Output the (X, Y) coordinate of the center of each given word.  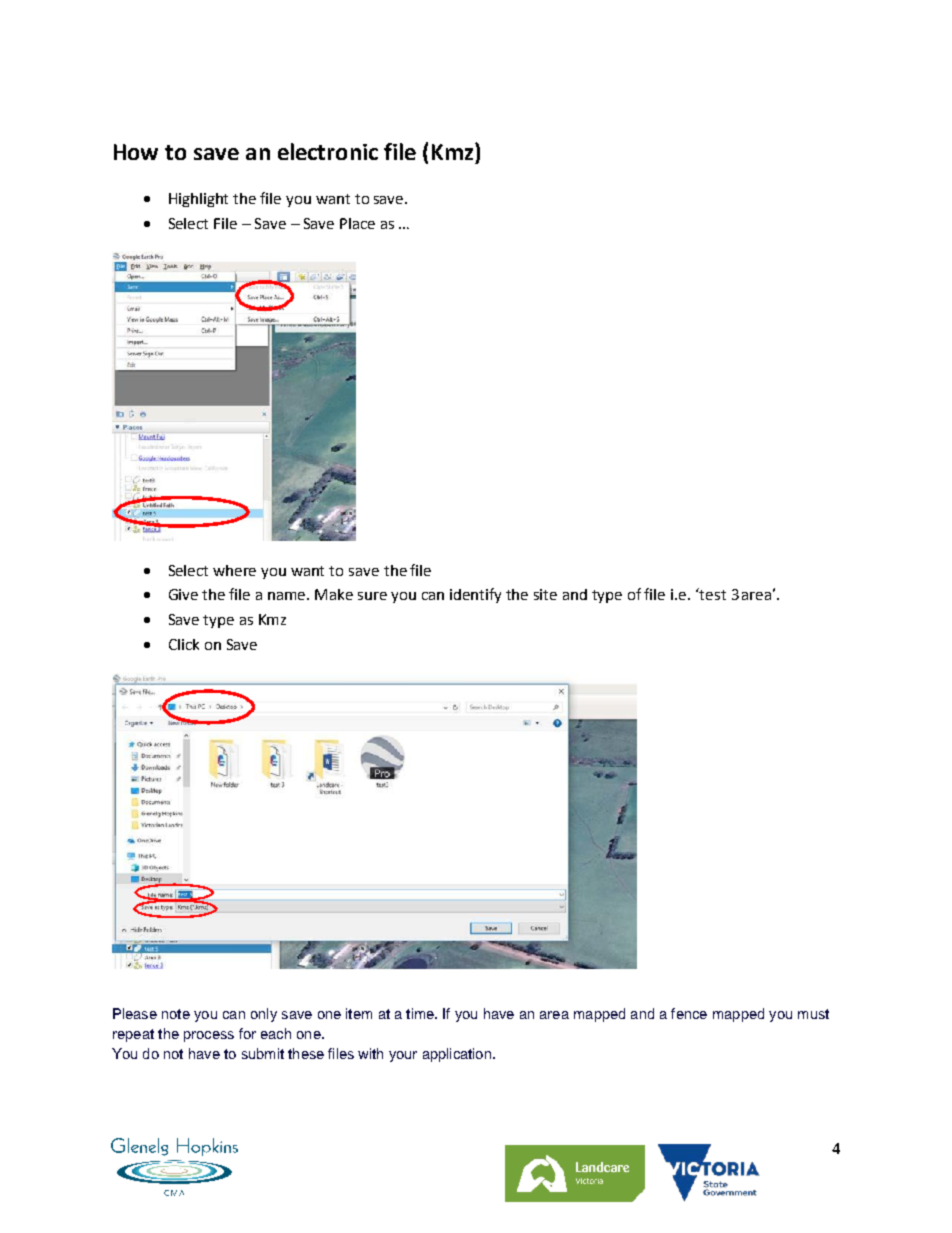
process (209, 1036)
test (712, 594)
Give (183, 594)
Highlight (198, 200)
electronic (328, 151)
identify (475, 595)
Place (357, 223)
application (457, 1055)
